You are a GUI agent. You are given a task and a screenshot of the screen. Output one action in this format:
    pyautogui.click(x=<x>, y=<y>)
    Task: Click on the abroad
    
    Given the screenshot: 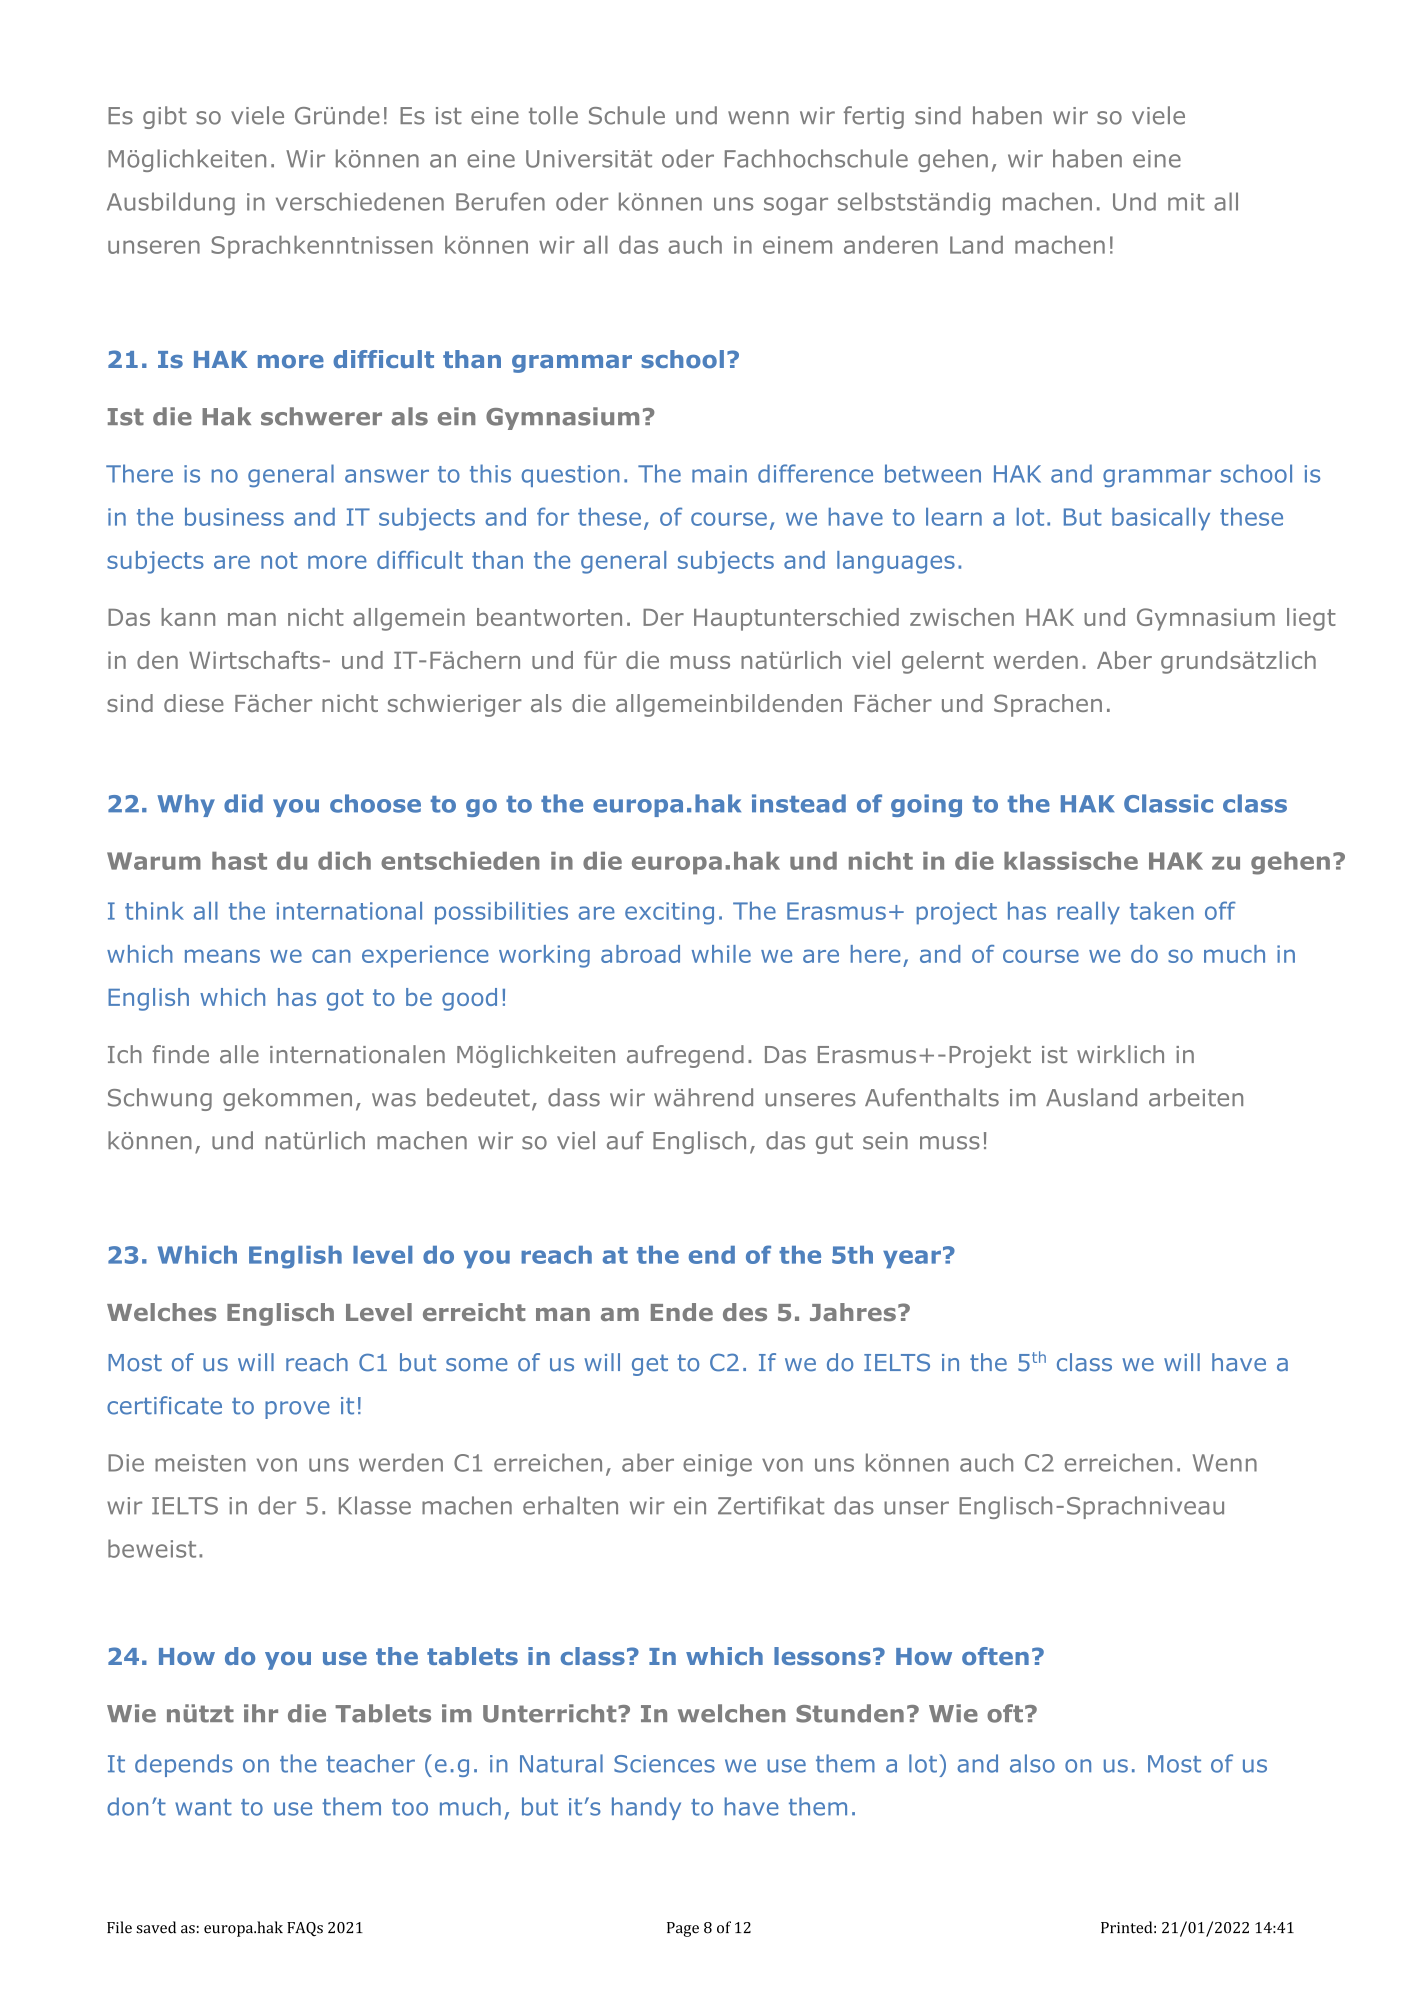 What is the action you would take?
    pyautogui.click(x=640, y=954)
